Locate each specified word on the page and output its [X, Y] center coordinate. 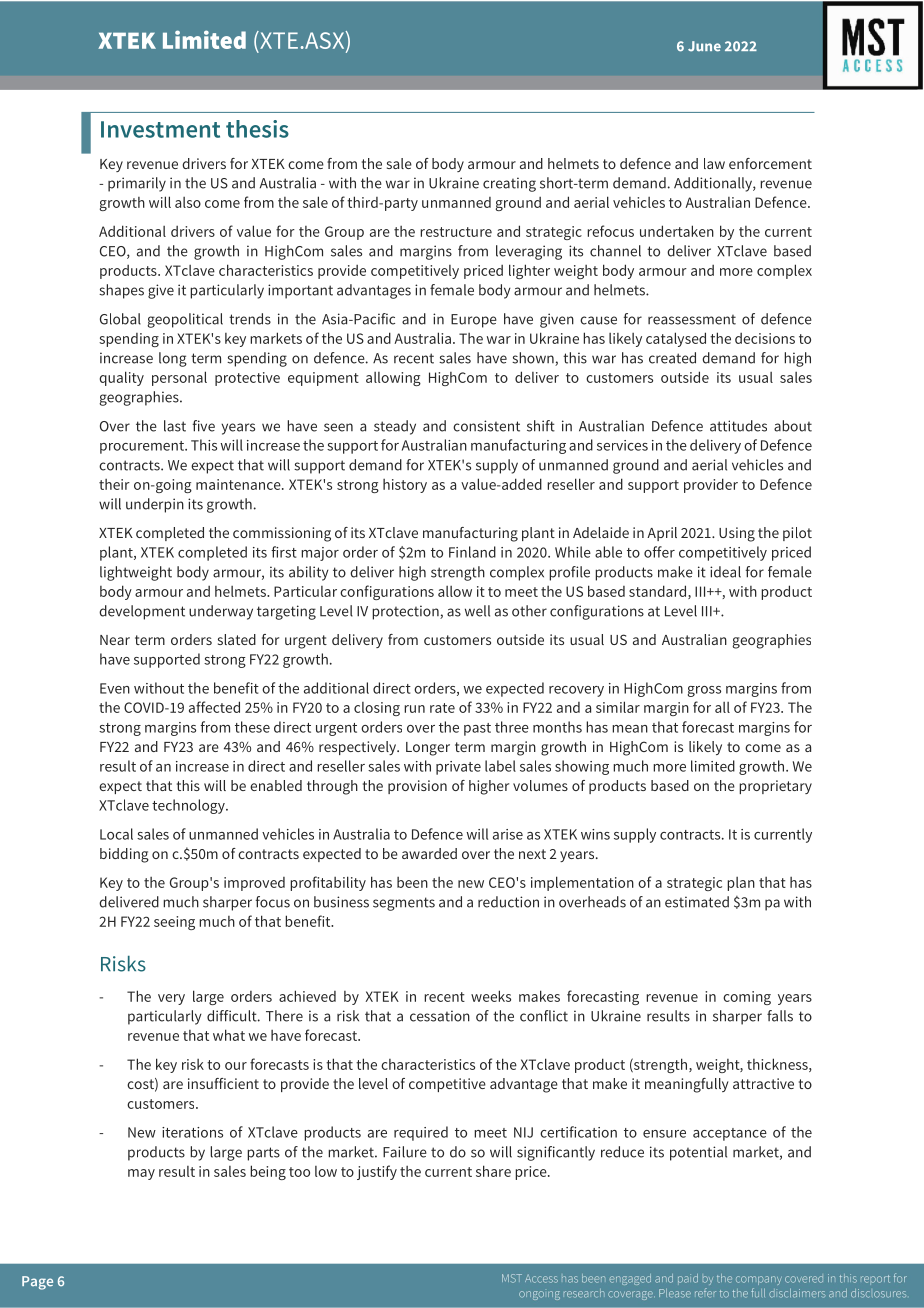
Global [120, 319]
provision [417, 787]
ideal [725, 572]
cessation [440, 1016]
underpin [155, 505]
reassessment [692, 320]
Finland [472, 552]
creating [509, 184]
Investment [160, 129]
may [141, 1174]
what [229, 1035]
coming [747, 998]
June [704, 46]
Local [116, 834]
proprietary [775, 787]
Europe [474, 321]
